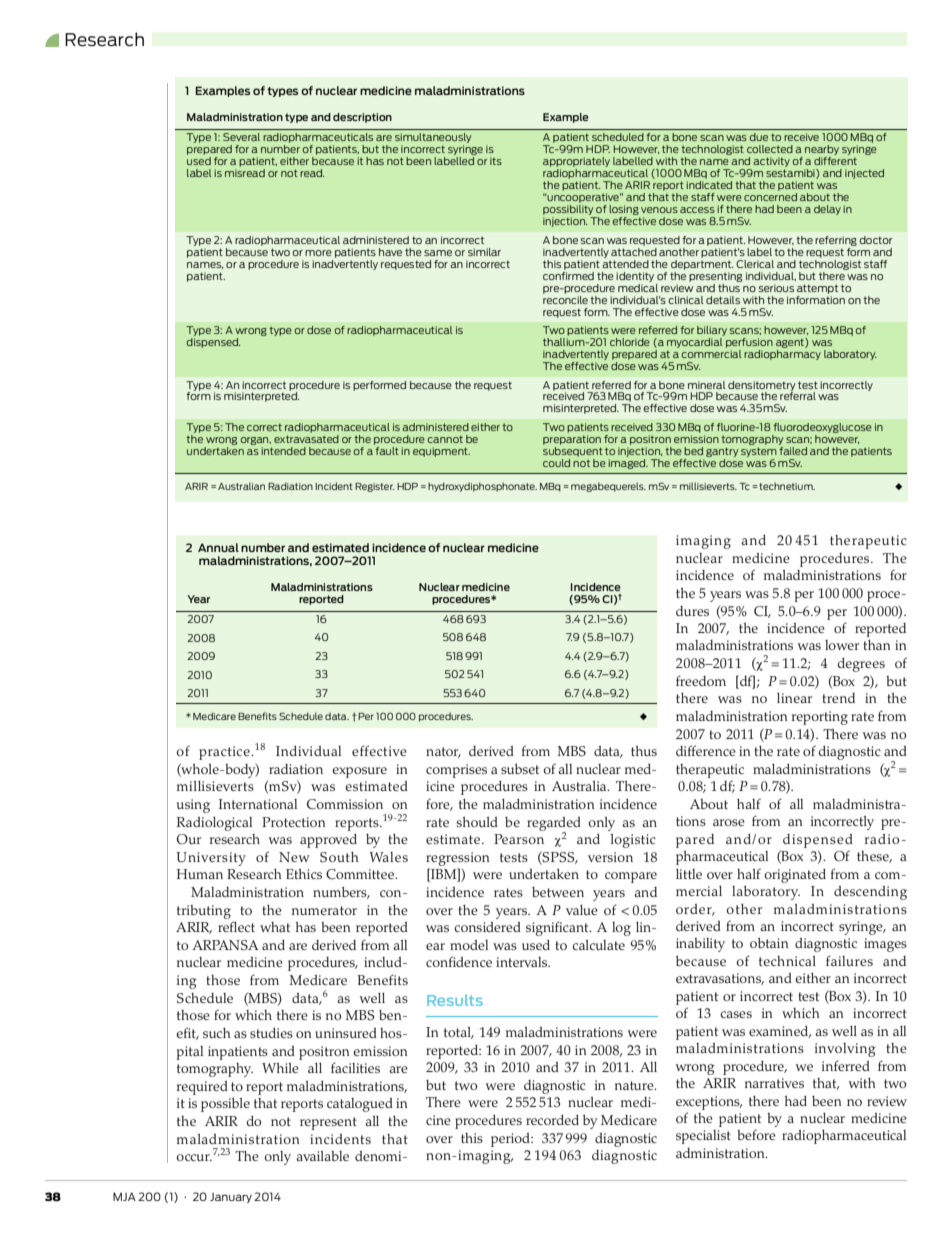 This screenshot has height=1248, width=952. What do you see at coordinates (283, 451) in the screenshot?
I see `intended` at bounding box center [283, 451].
